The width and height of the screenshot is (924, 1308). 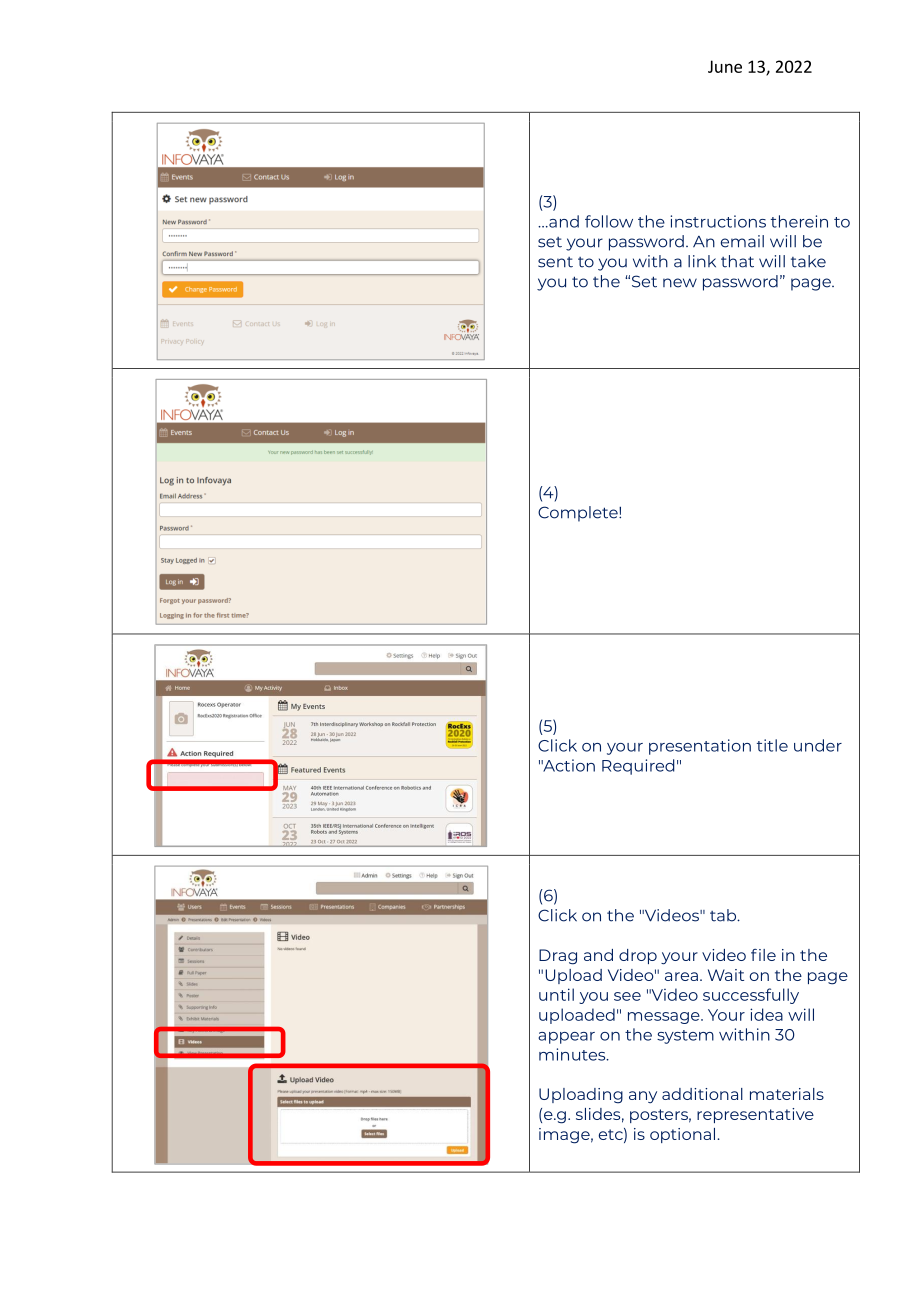 What do you see at coordinates (799, 221) in the screenshot?
I see `therein` at bounding box center [799, 221].
